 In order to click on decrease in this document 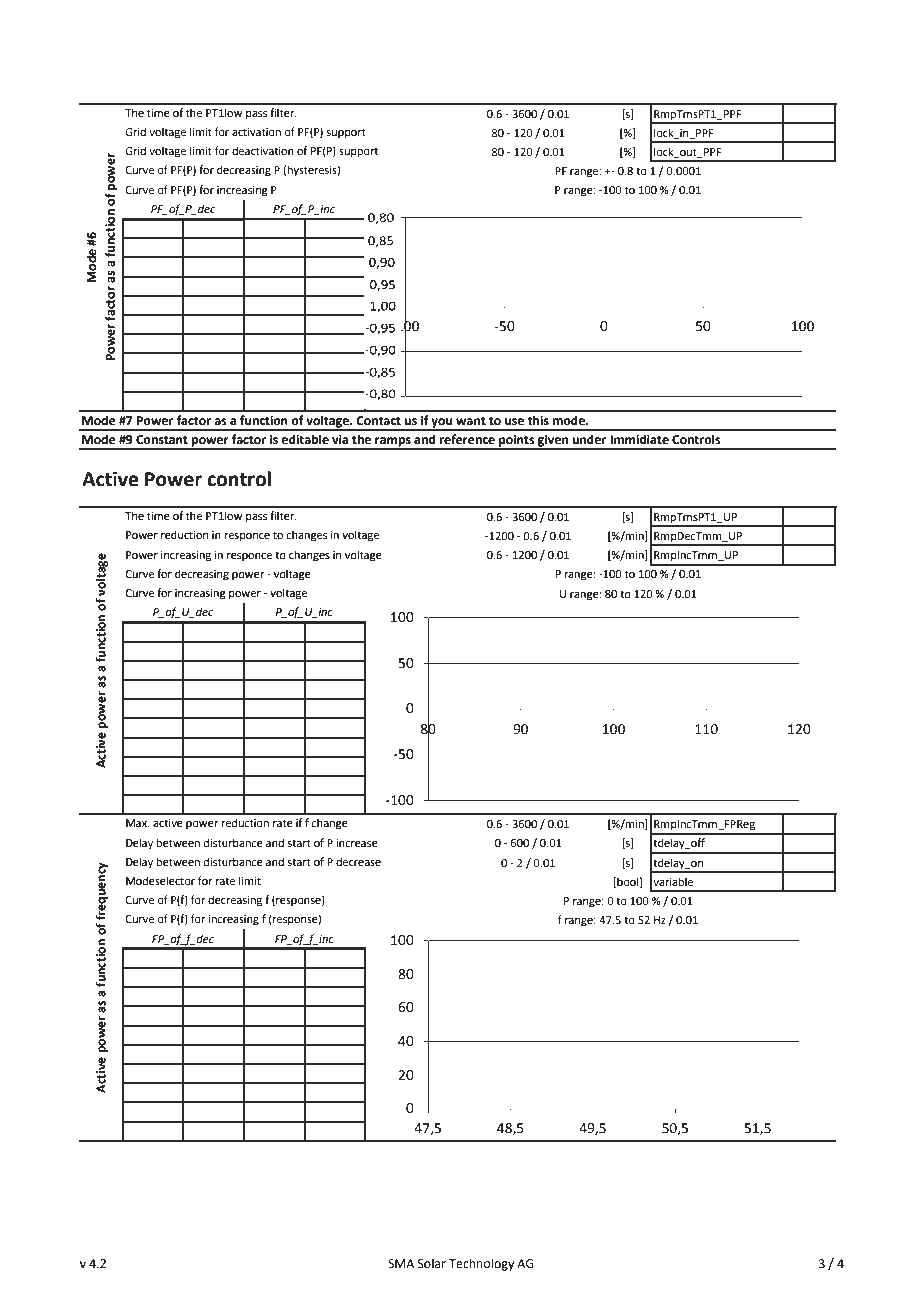, I will do `click(358, 861)`.
